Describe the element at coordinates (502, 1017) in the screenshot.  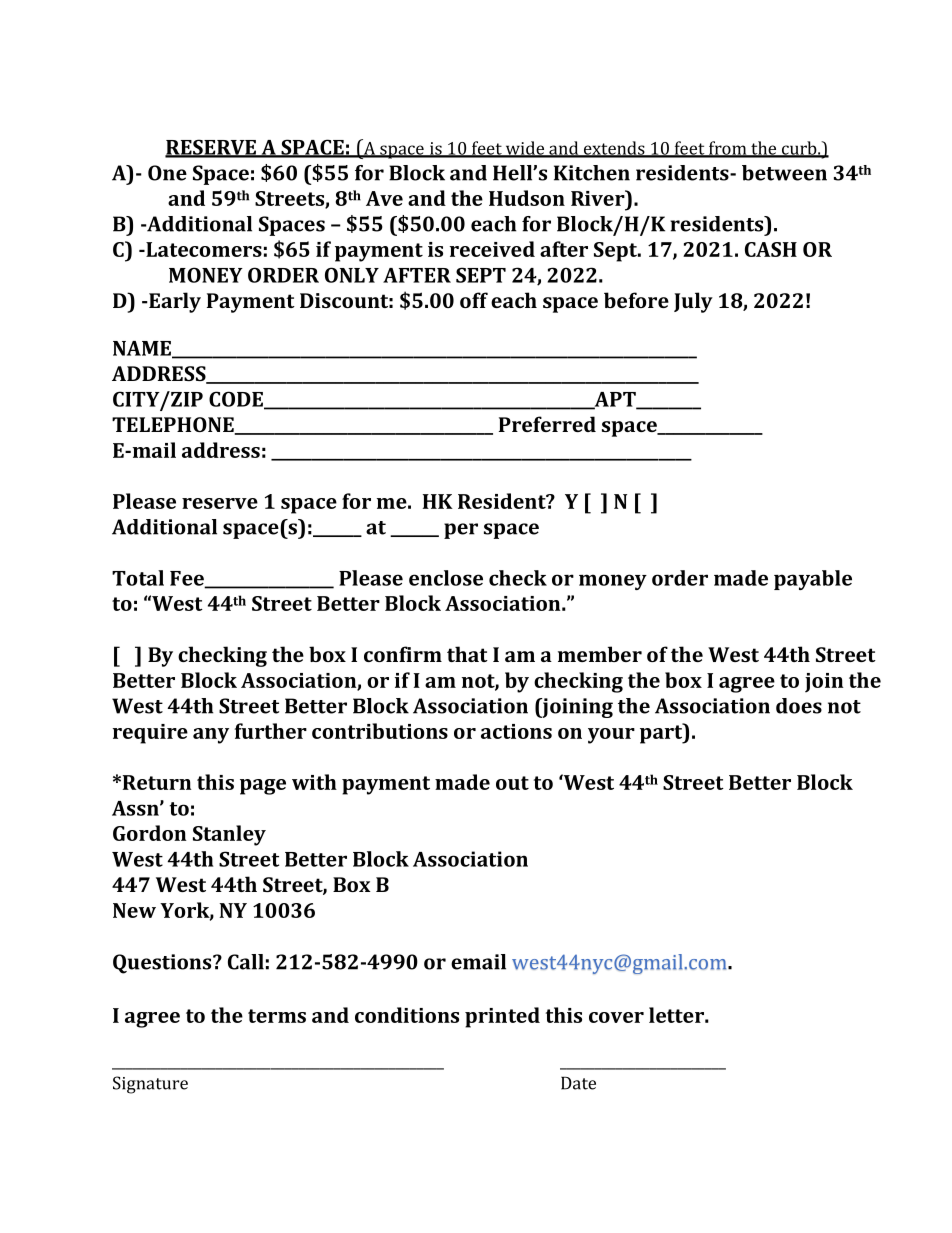
I see `printed` at that location.
